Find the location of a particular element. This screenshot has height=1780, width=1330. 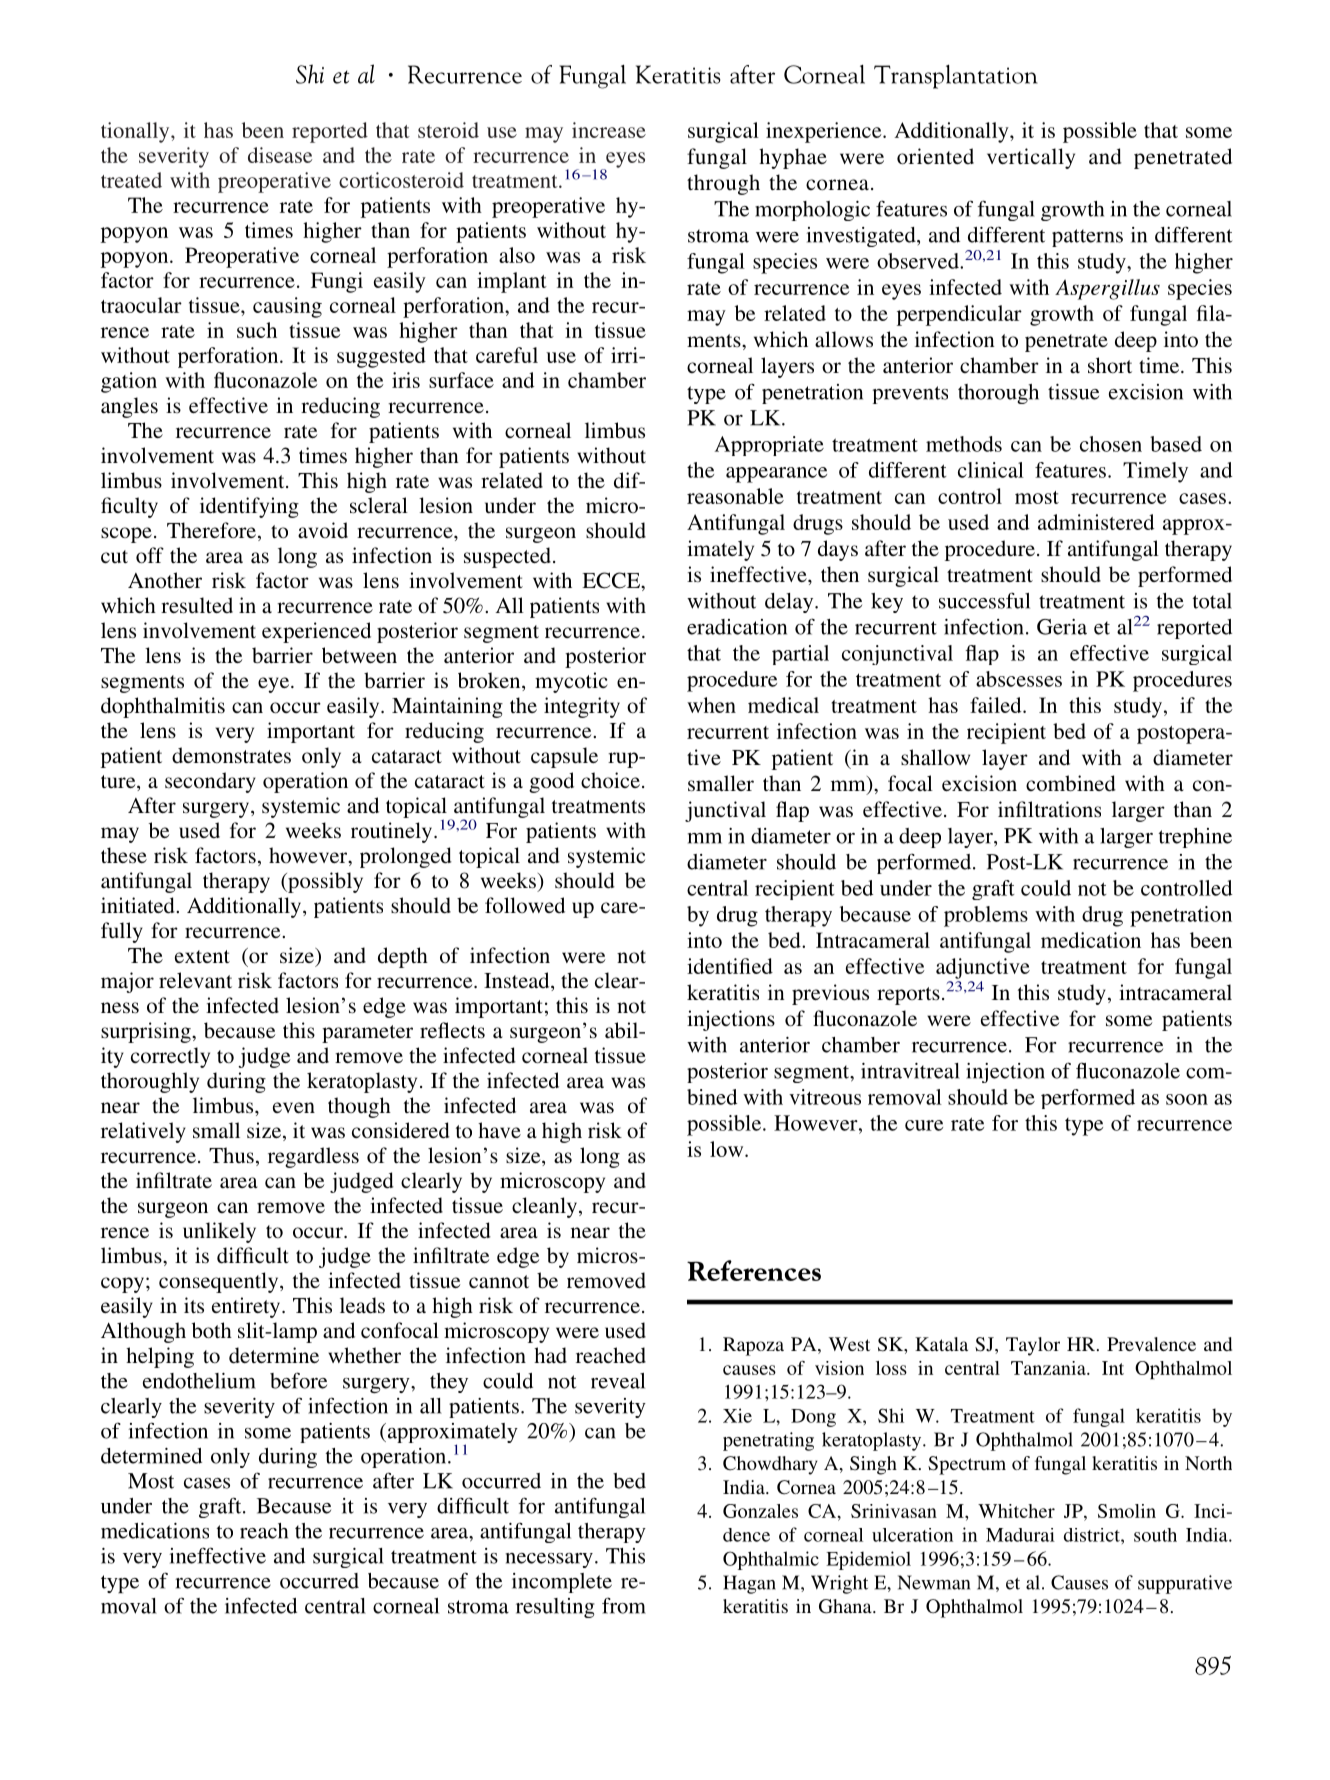

choice is located at coordinates (610, 780).
